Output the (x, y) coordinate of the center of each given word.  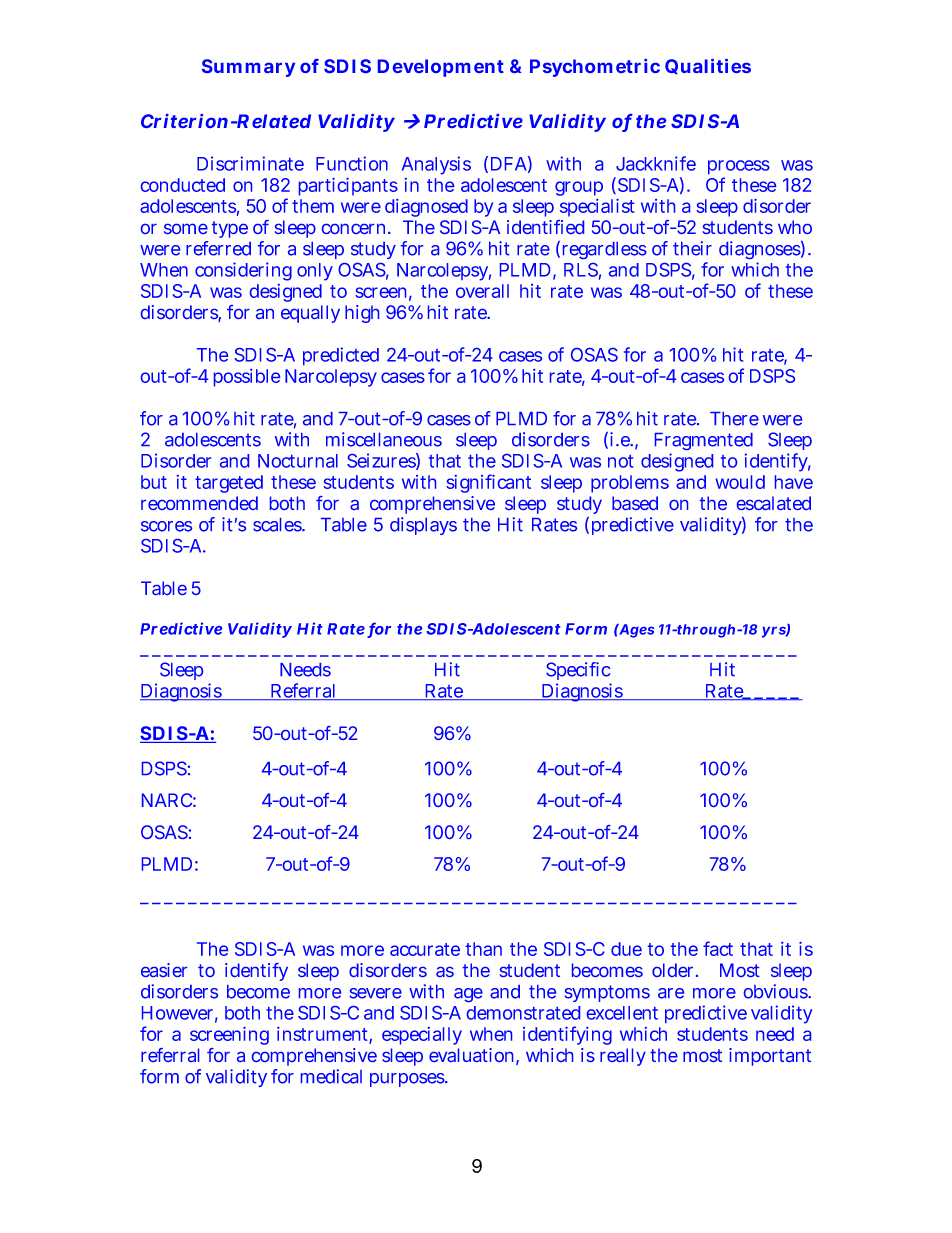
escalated (774, 503)
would (740, 482)
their (692, 248)
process (739, 169)
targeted (229, 484)
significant (488, 483)
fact (718, 948)
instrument (323, 1035)
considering (243, 271)
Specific (578, 673)
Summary (248, 68)
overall (482, 291)
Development (441, 68)
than (484, 949)
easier (164, 970)
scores (166, 526)
